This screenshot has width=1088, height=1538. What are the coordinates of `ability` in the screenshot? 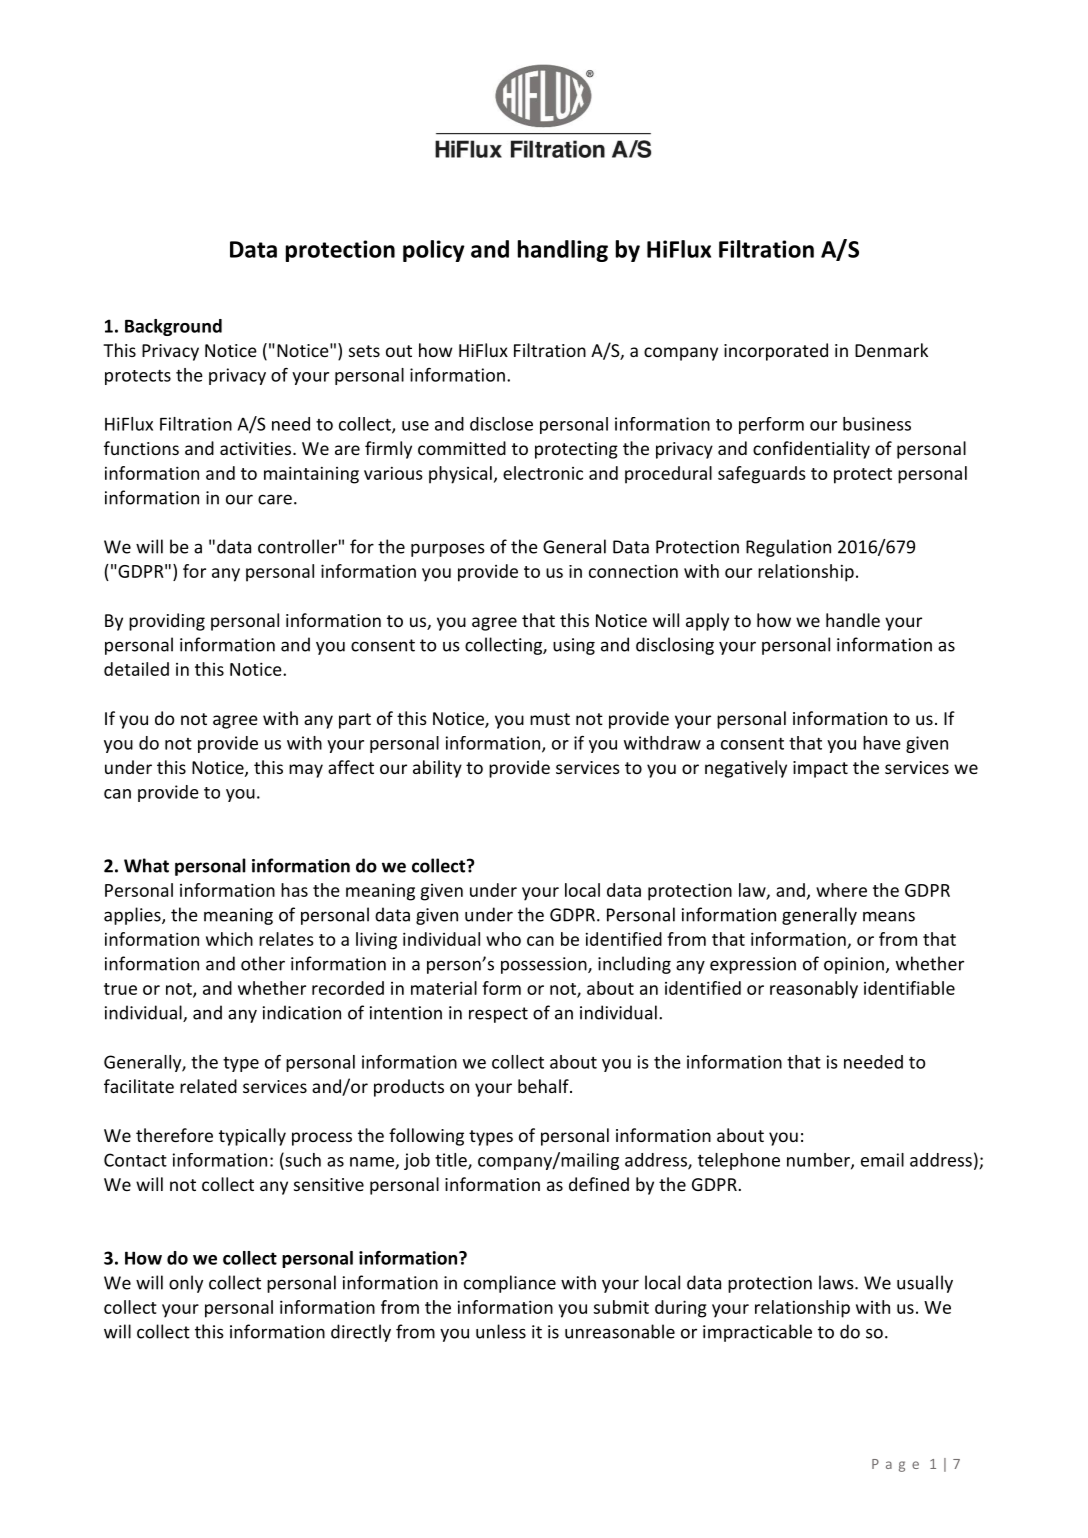 It's located at (437, 769).
